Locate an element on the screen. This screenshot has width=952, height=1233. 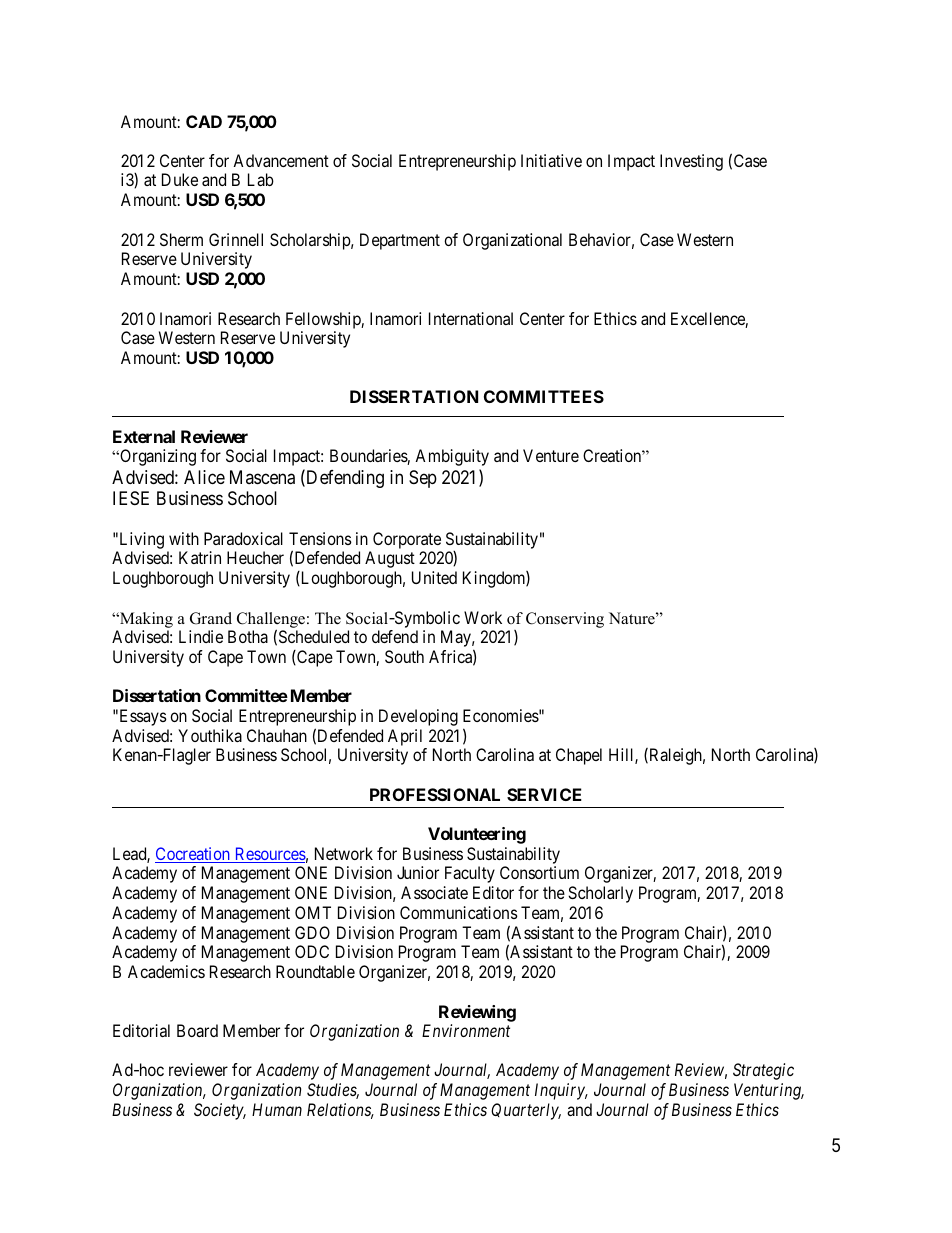
Investing is located at coordinates (691, 162).
